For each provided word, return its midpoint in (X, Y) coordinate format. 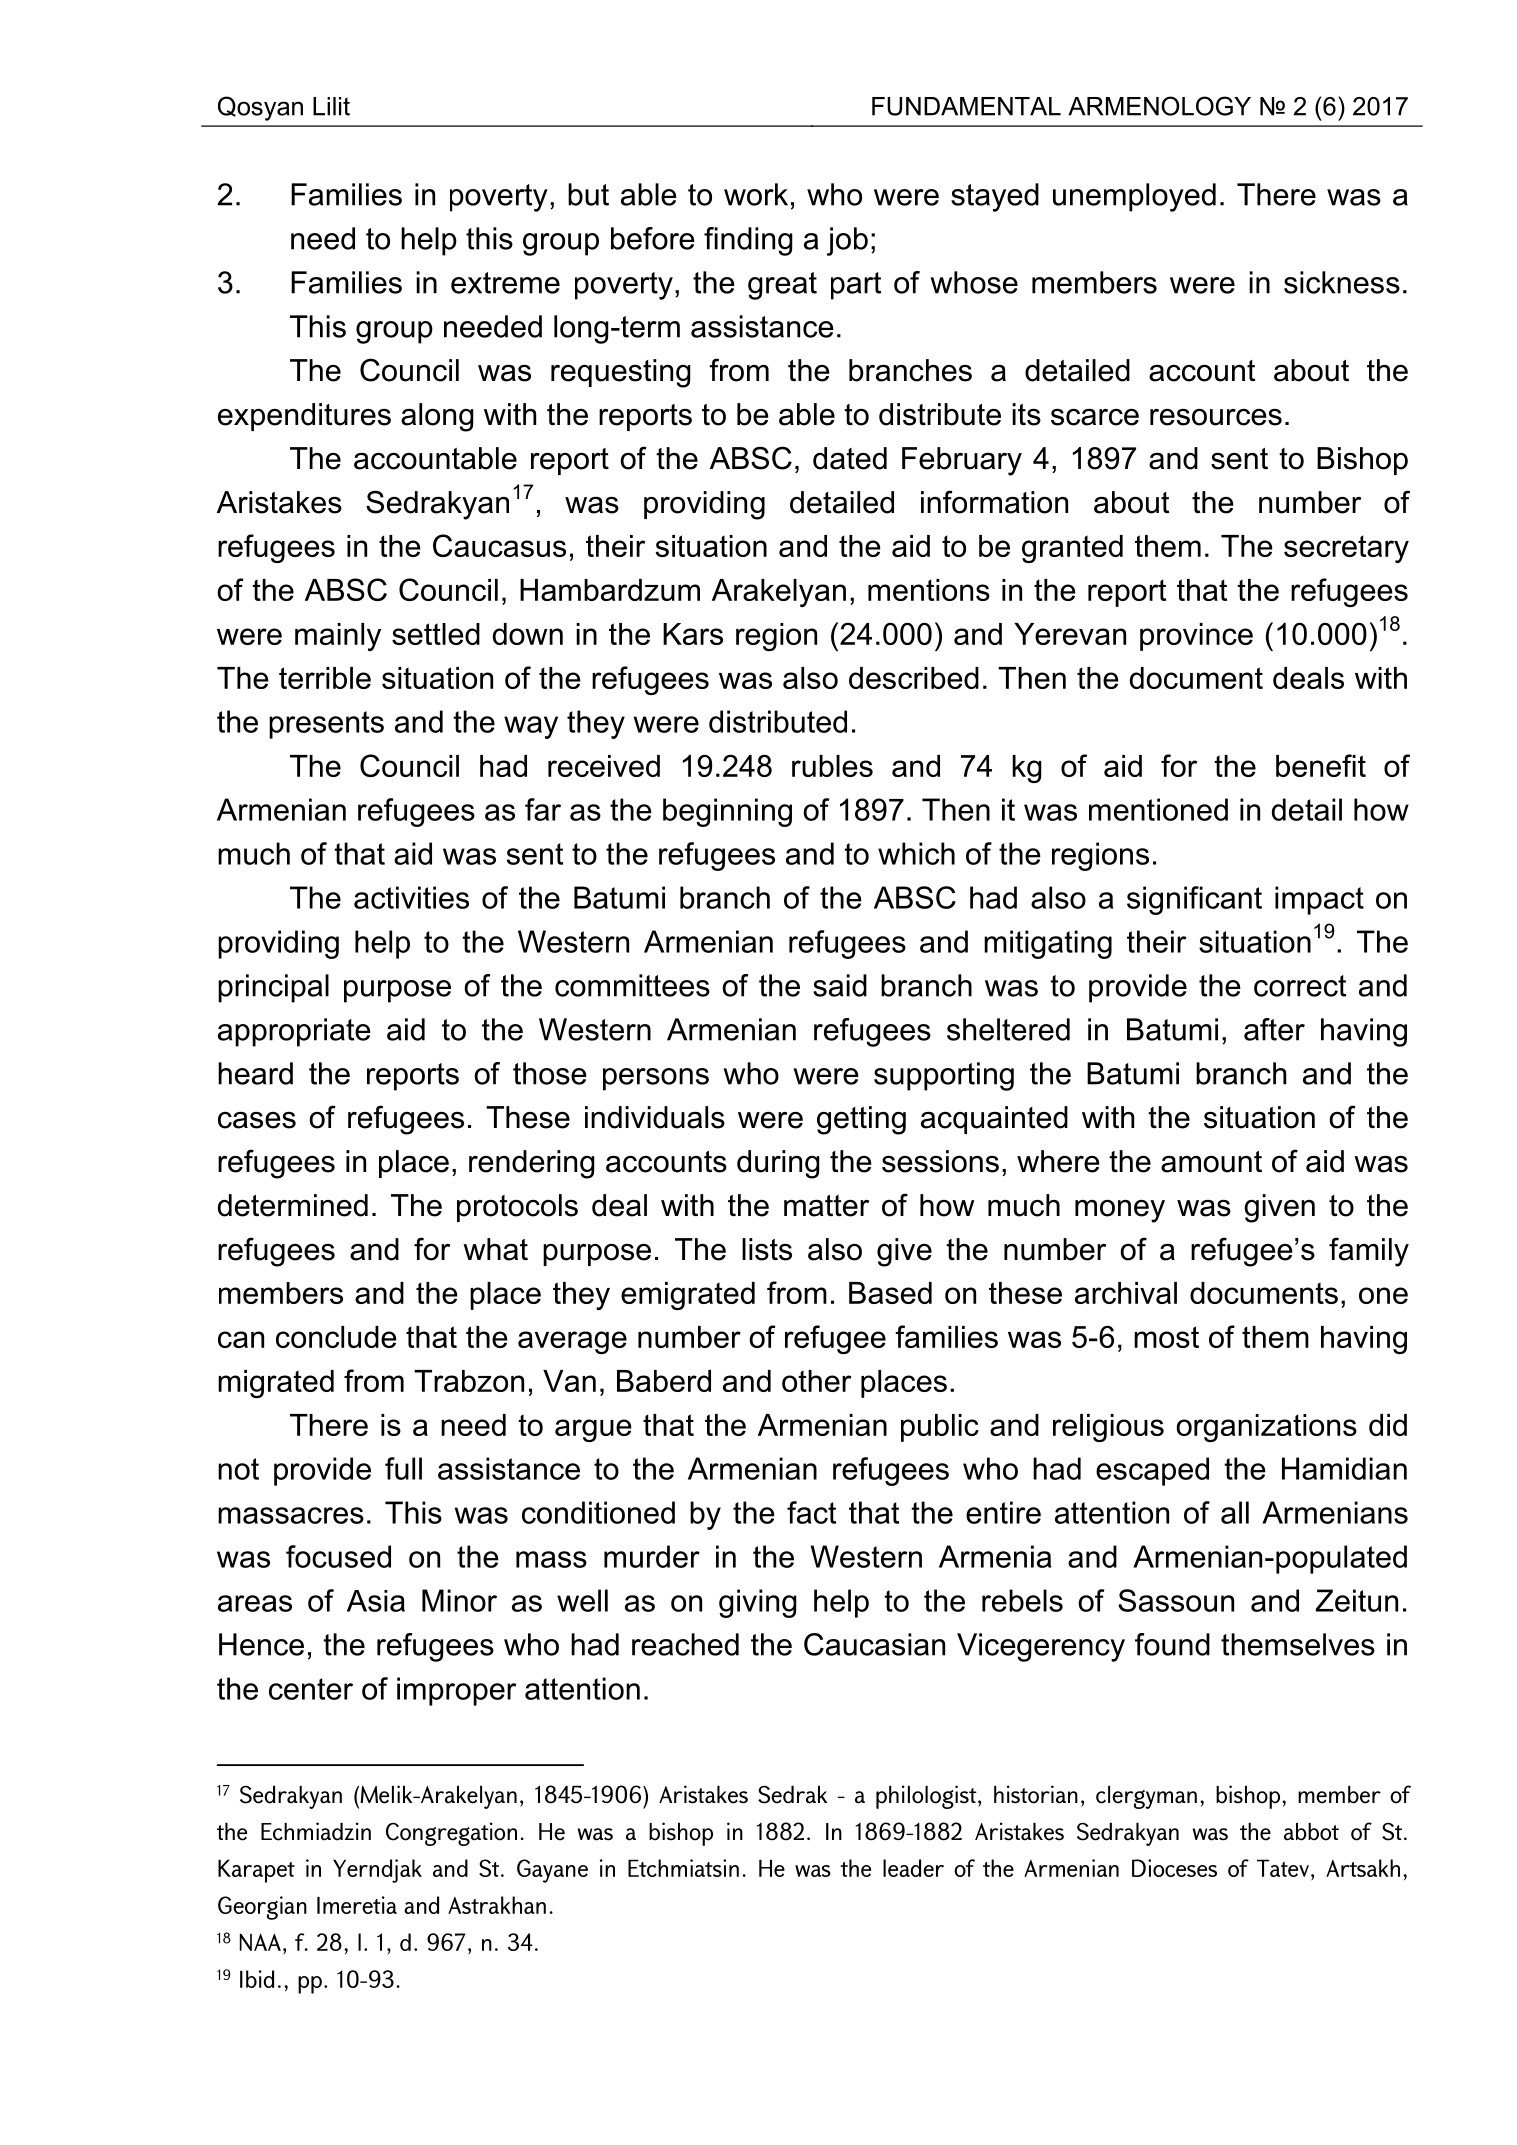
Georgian (262, 1908)
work (756, 194)
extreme (505, 283)
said (840, 985)
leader (913, 1868)
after (1274, 1029)
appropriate (294, 1032)
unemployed (1134, 197)
